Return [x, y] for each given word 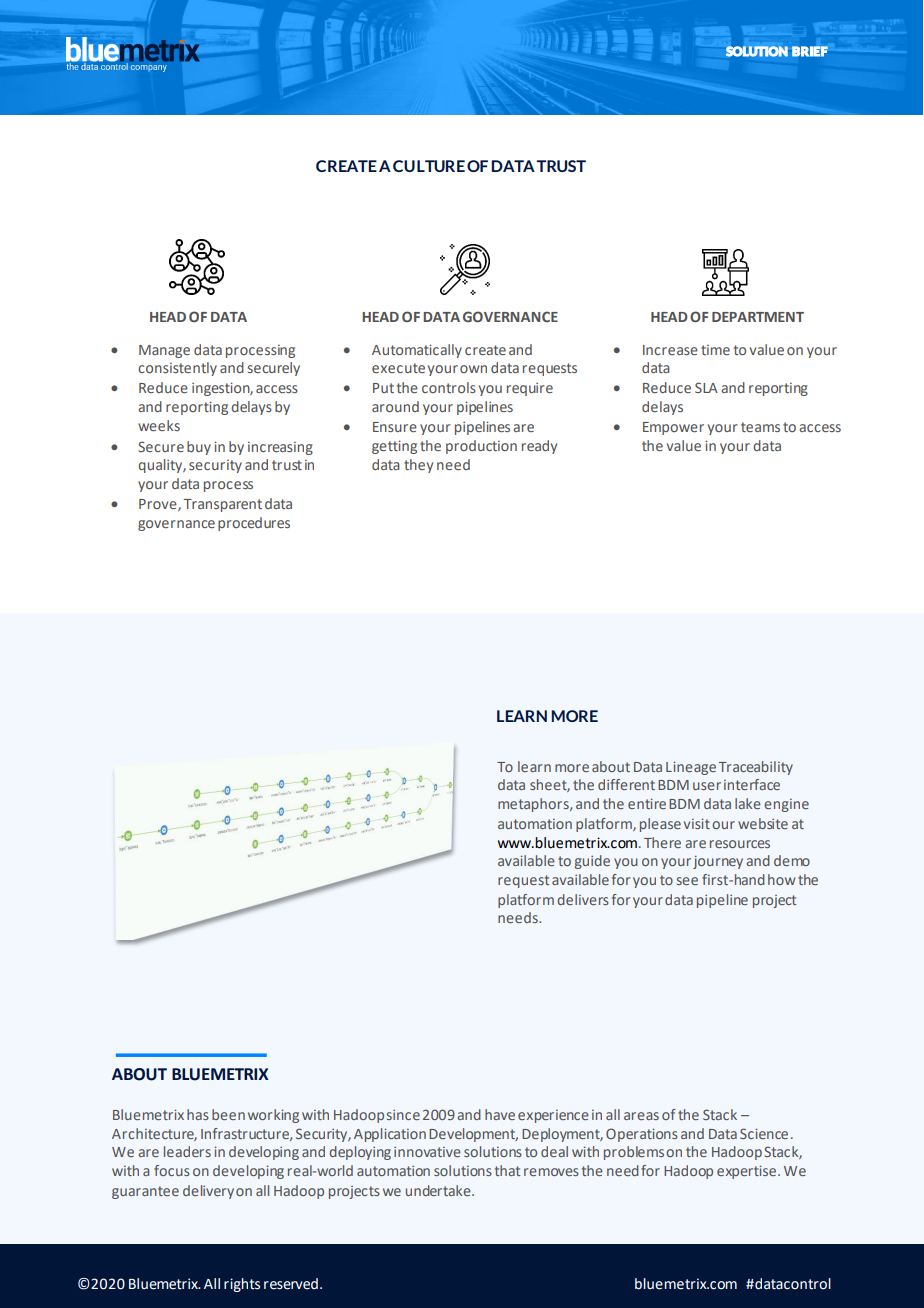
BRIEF [810, 51]
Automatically [417, 351]
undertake [439, 1190]
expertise [748, 1172]
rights [242, 1285]
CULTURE [429, 166]
